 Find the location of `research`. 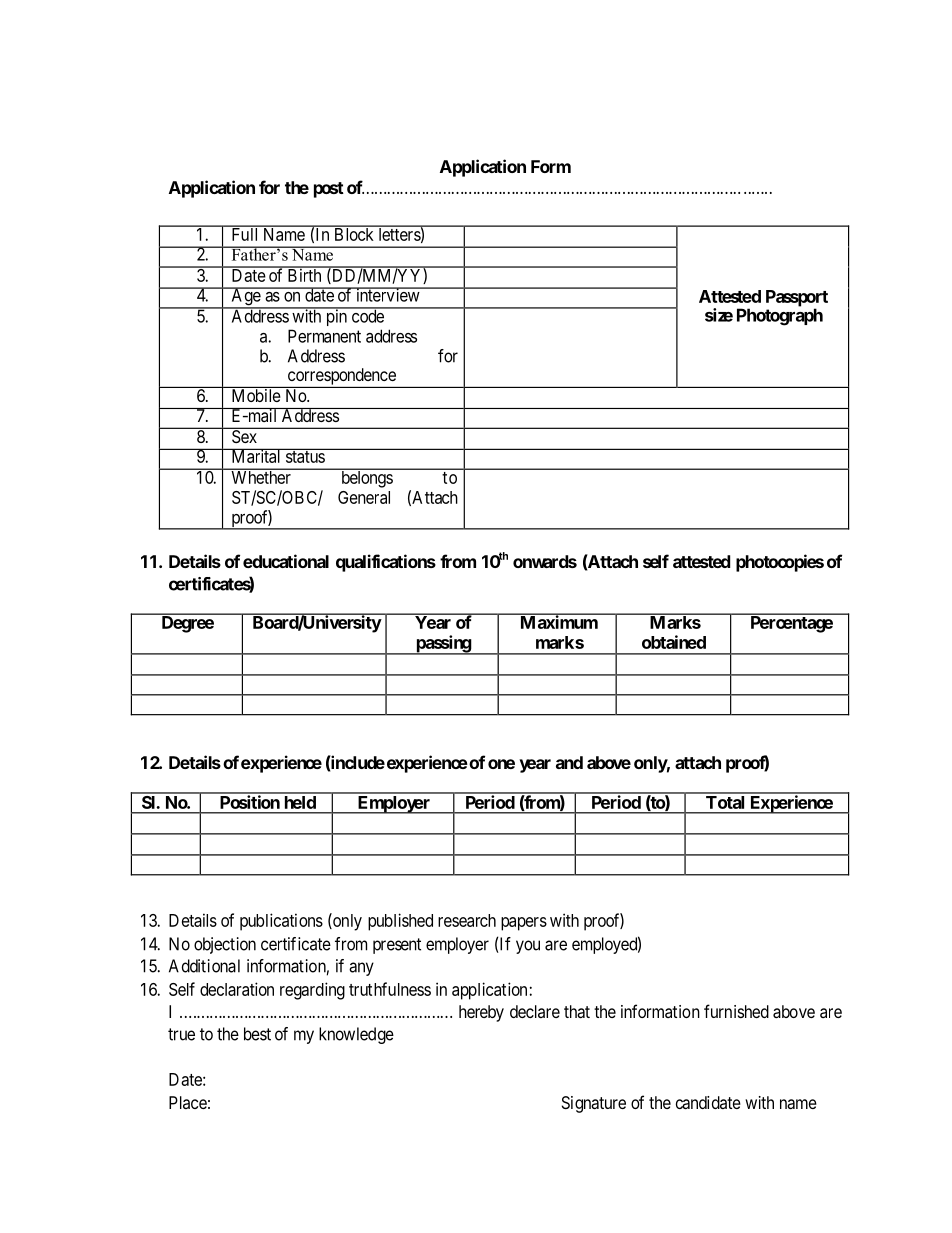

research is located at coordinates (467, 920).
